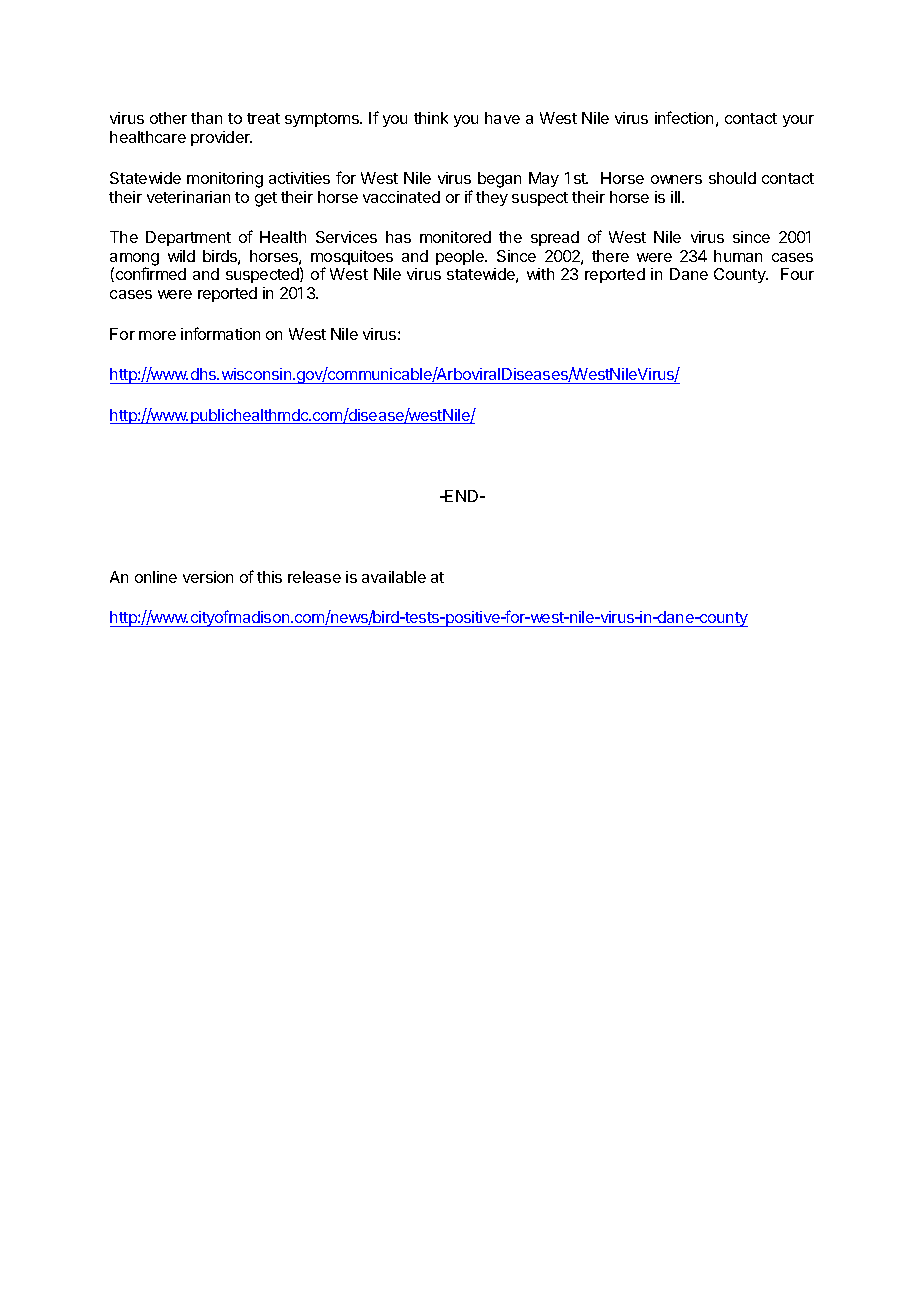  What do you see at coordinates (797, 274) in the image?
I see `Four` at bounding box center [797, 274].
